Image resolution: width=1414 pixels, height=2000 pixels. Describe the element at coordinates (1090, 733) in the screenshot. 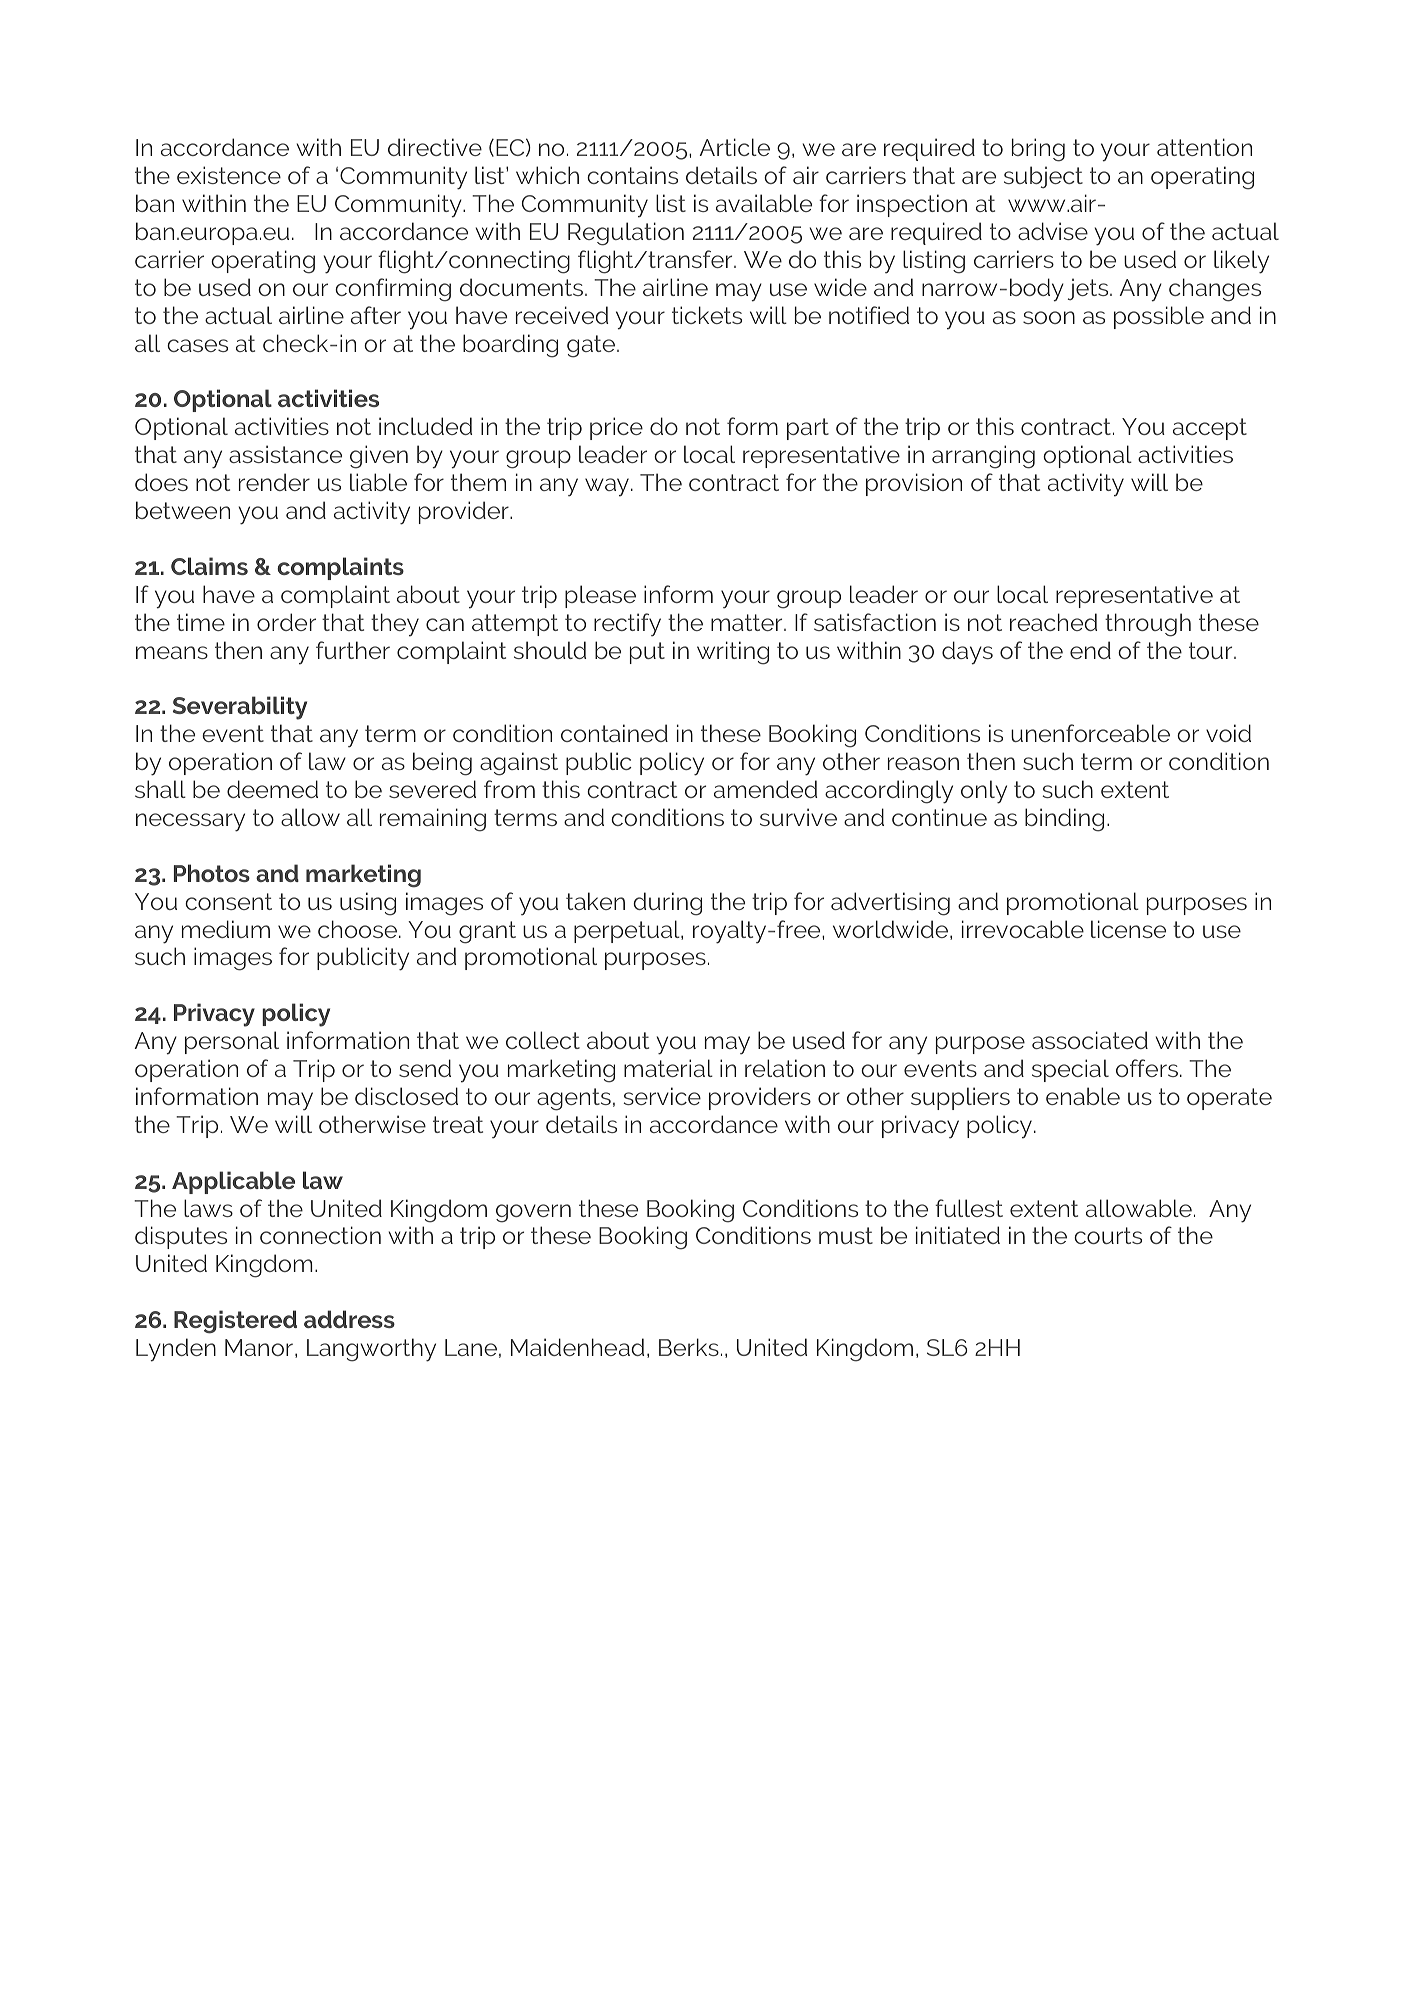

I see `unenforceable` at that location.
